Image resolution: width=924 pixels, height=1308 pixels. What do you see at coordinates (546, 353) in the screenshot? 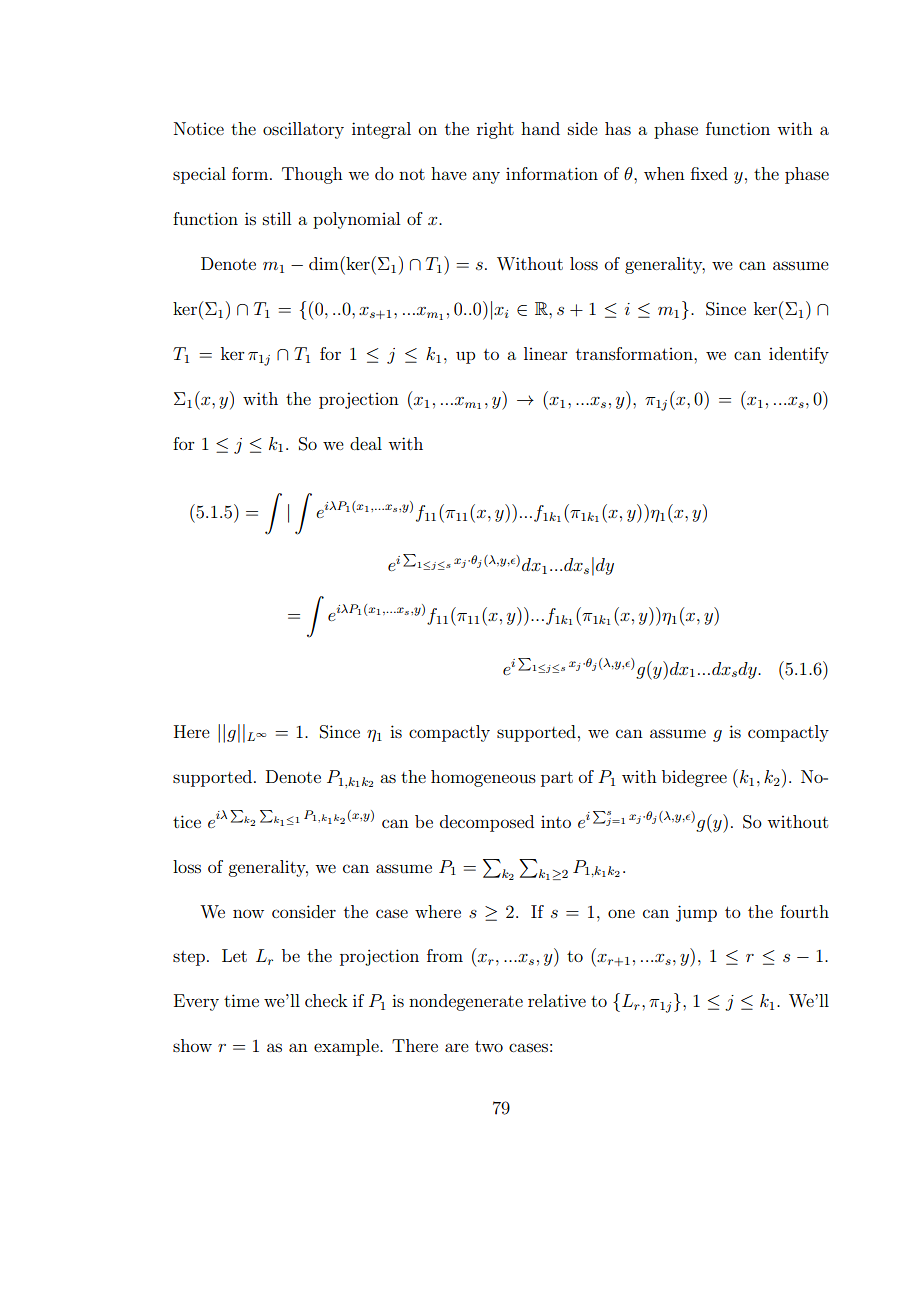
I see `linear` at bounding box center [546, 353].
